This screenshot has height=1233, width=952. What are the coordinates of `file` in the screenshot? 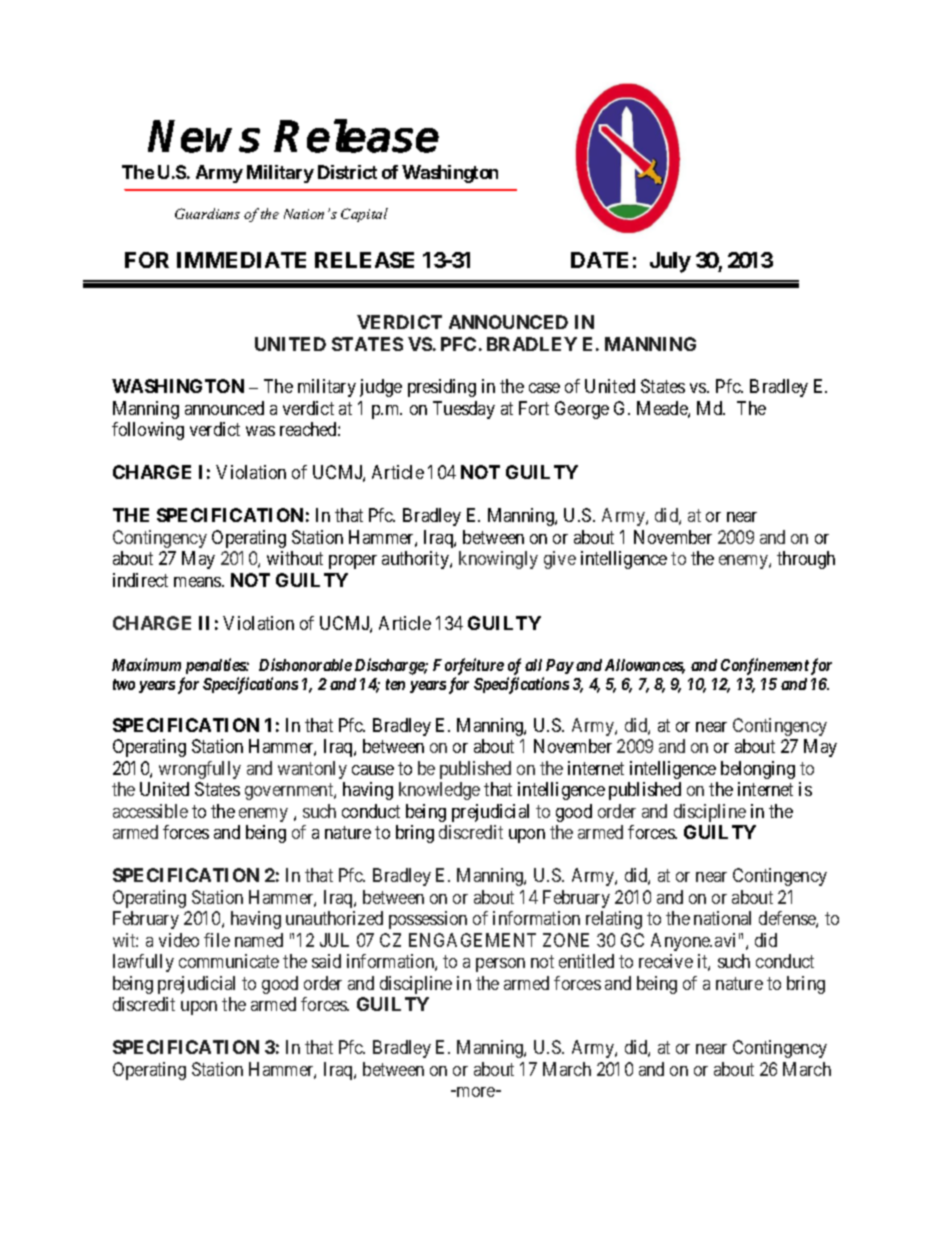 It's located at (217, 940).
